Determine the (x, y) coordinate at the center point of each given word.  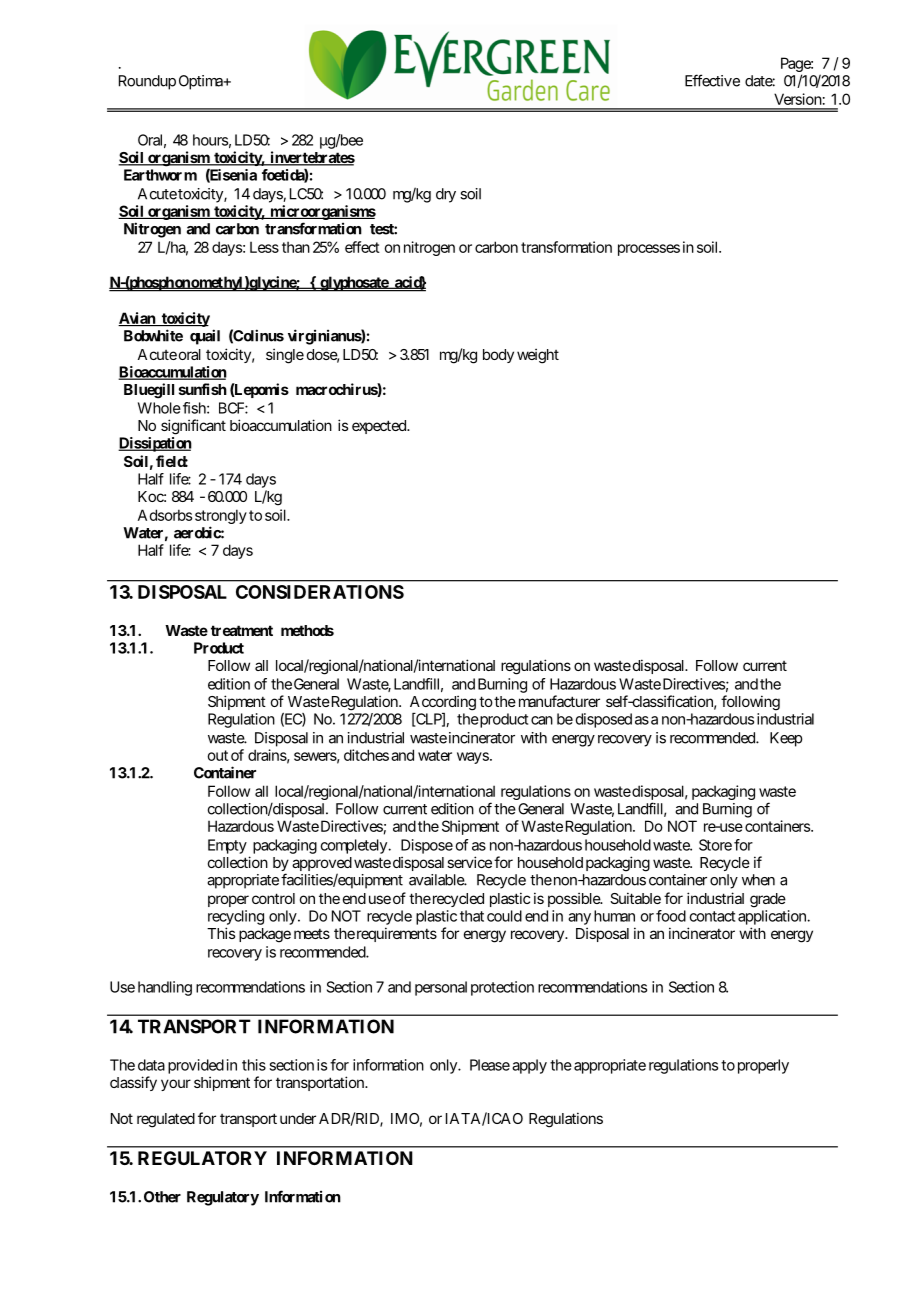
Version (798, 99)
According (443, 703)
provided (196, 1066)
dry (446, 195)
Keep (786, 739)
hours (210, 140)
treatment (242, 630)
